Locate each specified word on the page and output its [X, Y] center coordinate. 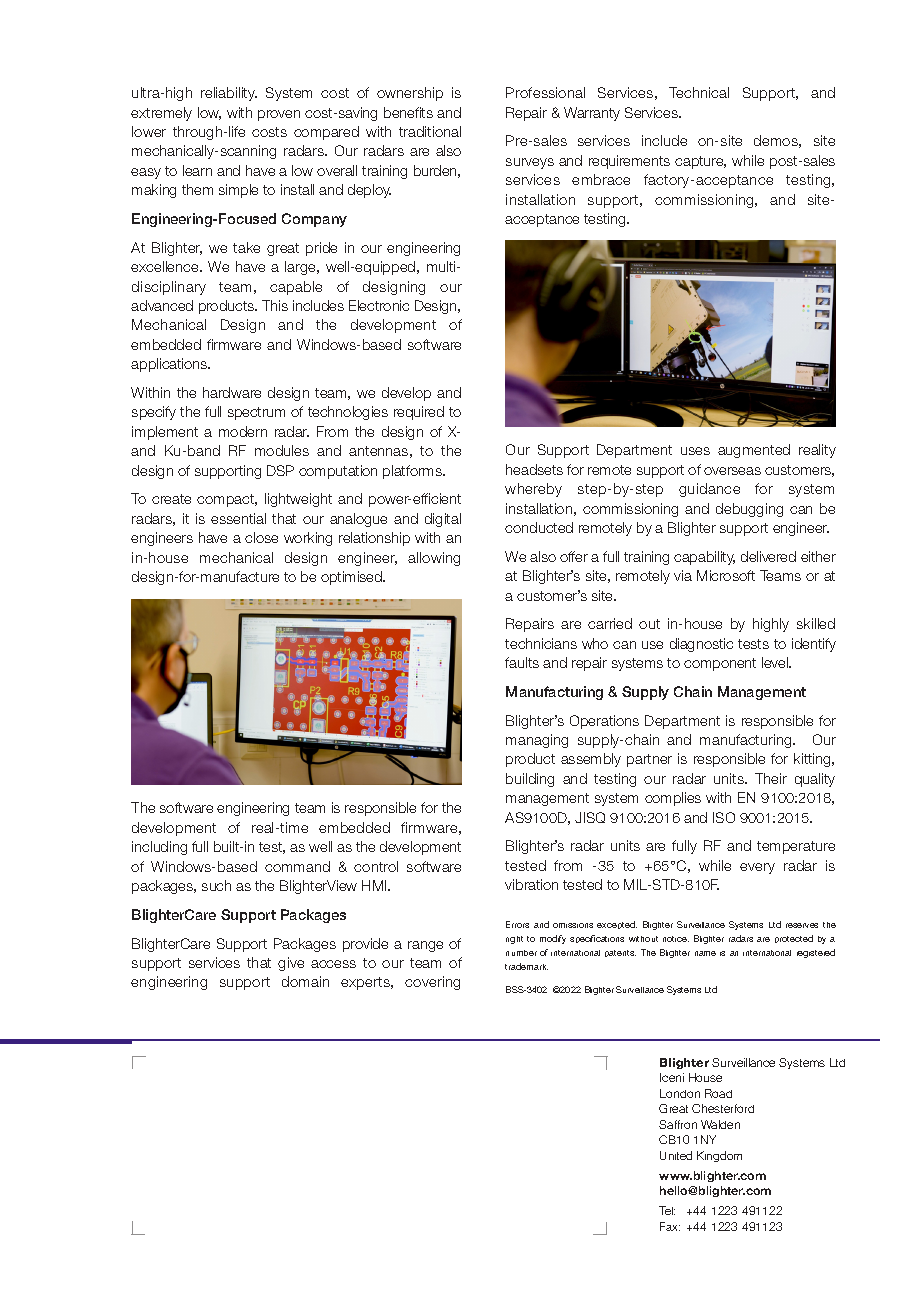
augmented [754, 451]
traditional [430, 131]
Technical [699, 92]
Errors [517, 924]
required [419, 413]
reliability [229, 94]
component [720, 664]
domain [305, 981]
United [676, 1155]
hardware [232, 392]
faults [522, 662]
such [216, 885]
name [705, 953]
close [261, 537]
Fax [670, 1226]
